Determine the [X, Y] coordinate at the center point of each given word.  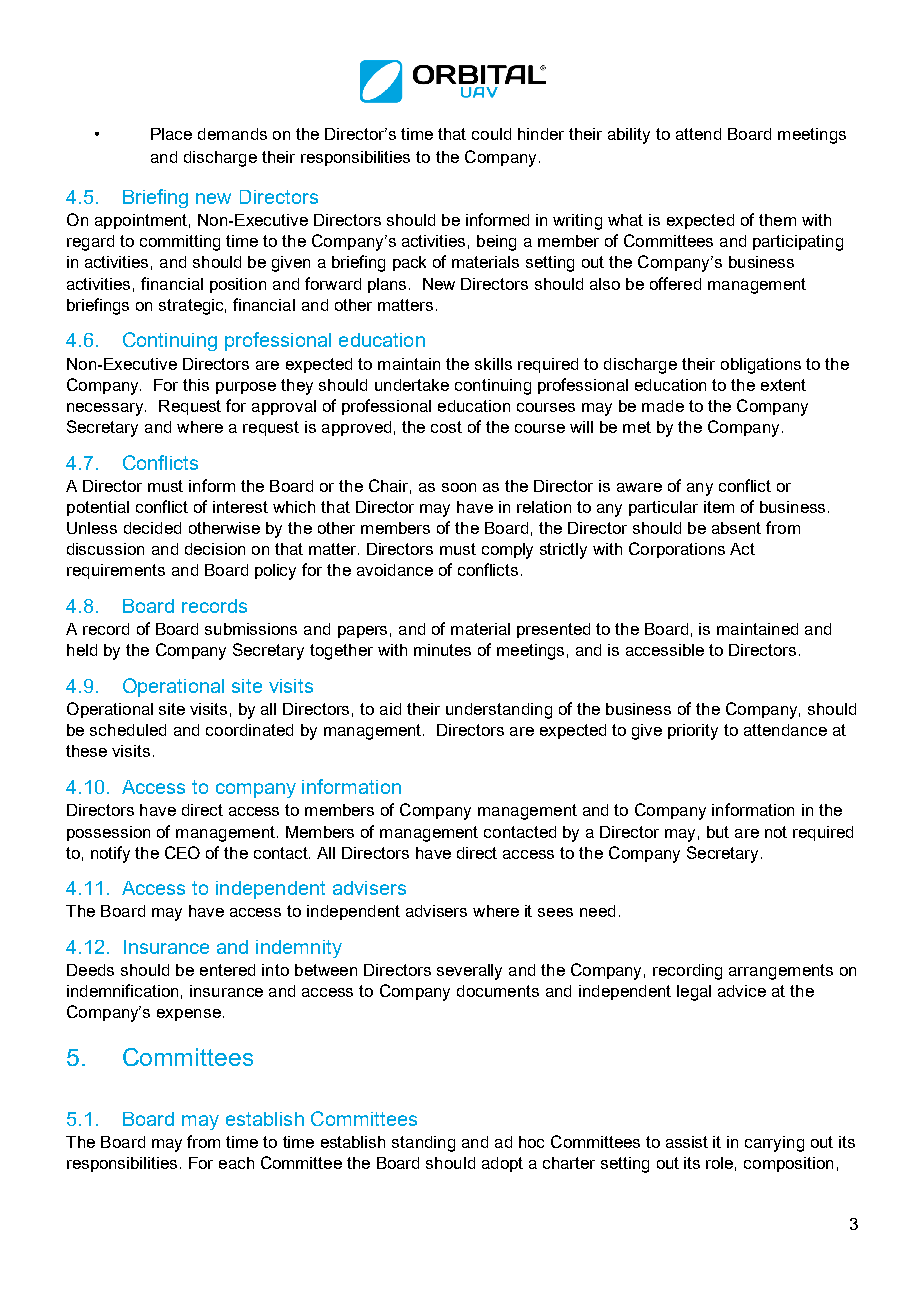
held [82, 650]
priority [693, 732]
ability [629, 136]
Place [171, 134]
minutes [442, 650]
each [236, 1163]
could [491, 134]
